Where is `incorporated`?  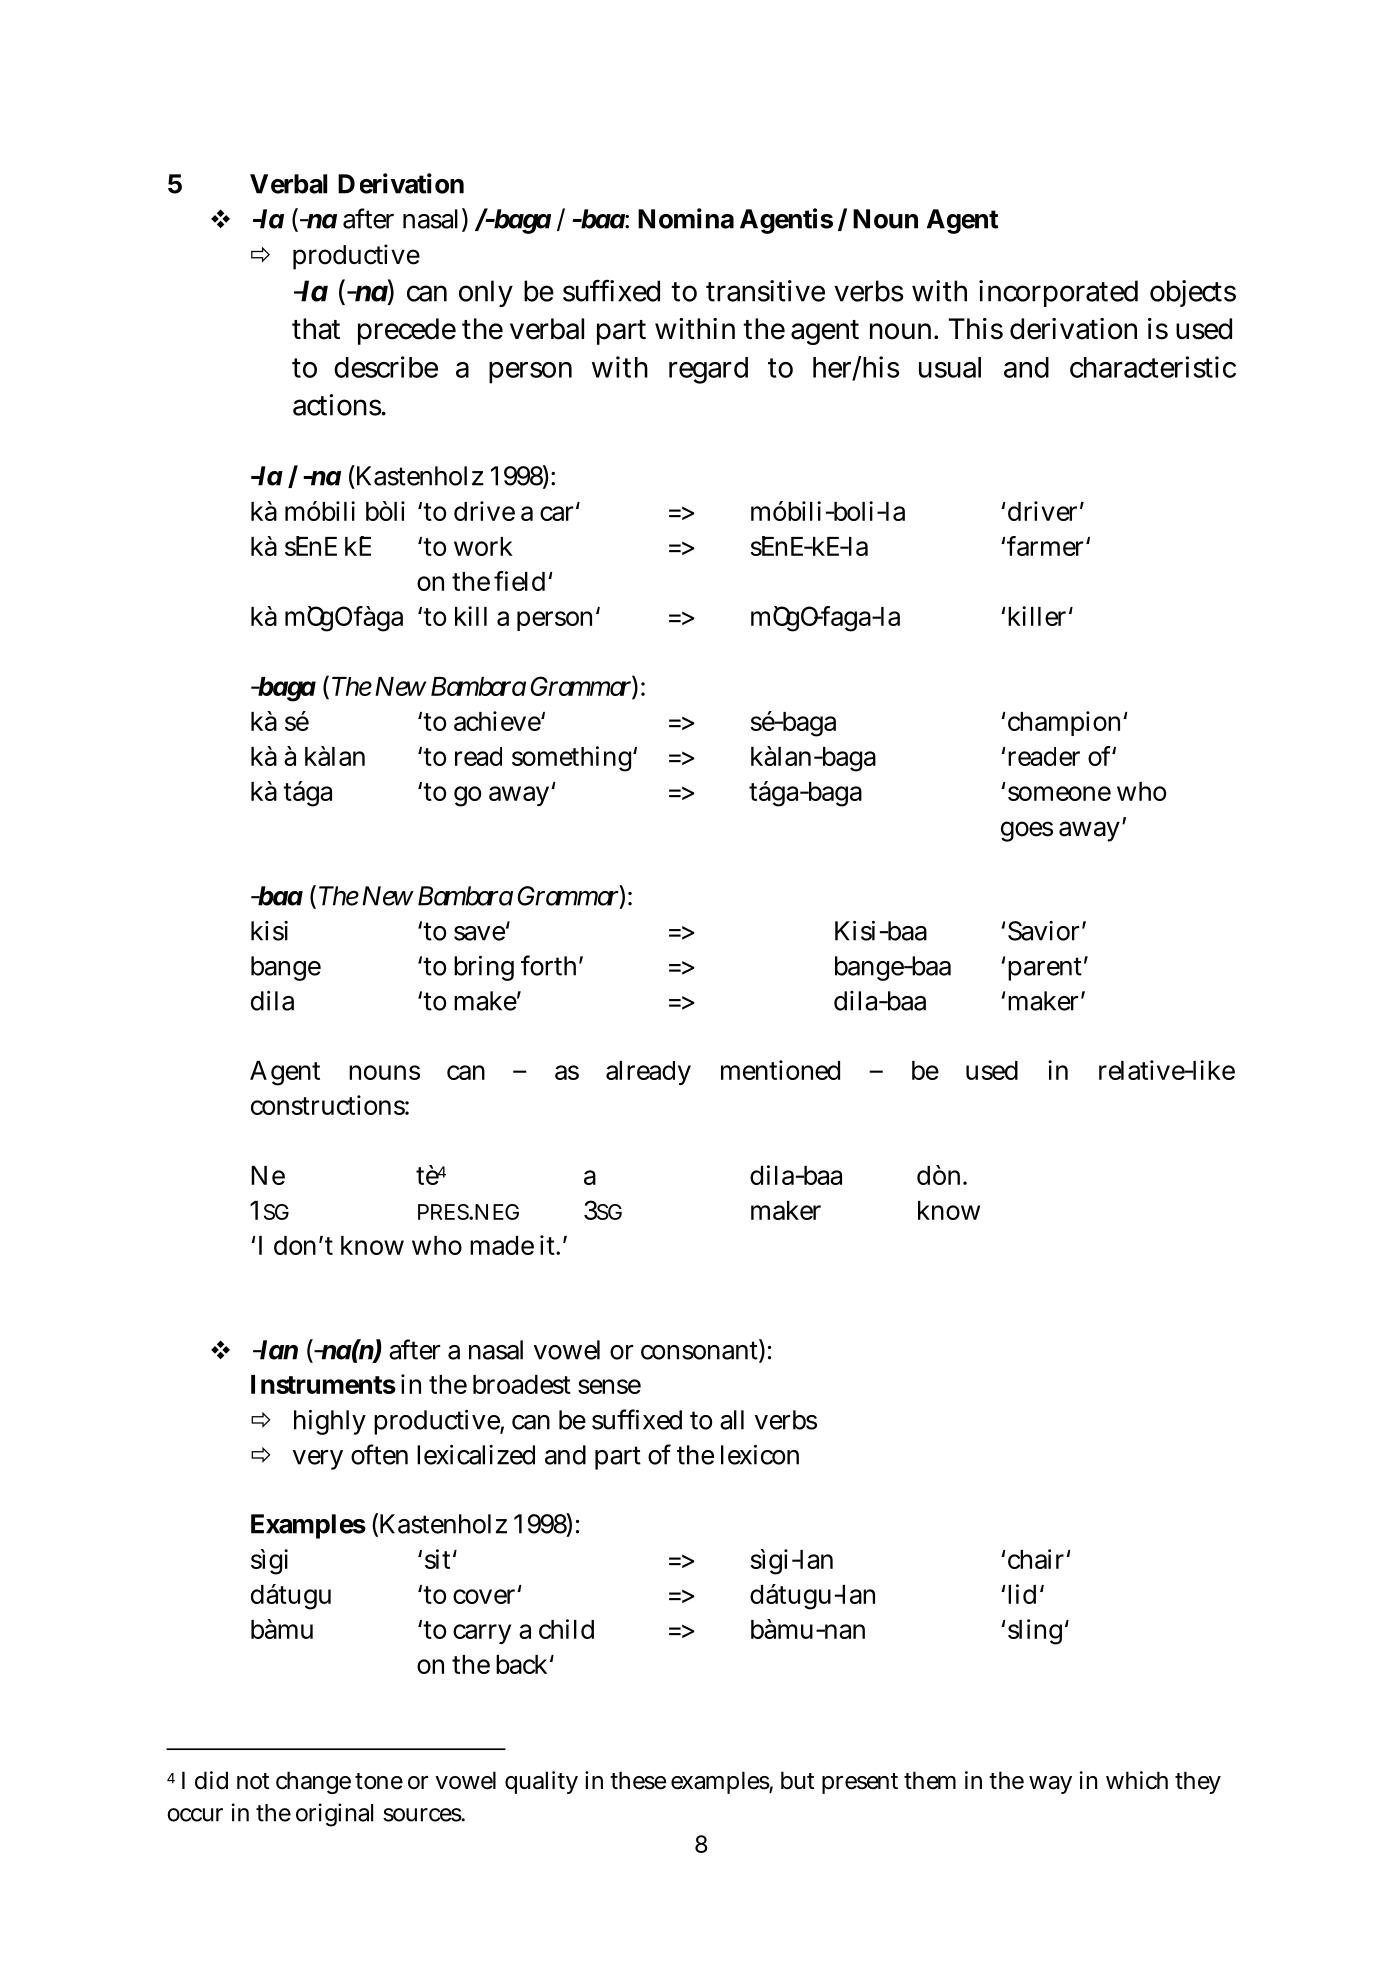 incorporated is located at coordinates (1058, 293).
